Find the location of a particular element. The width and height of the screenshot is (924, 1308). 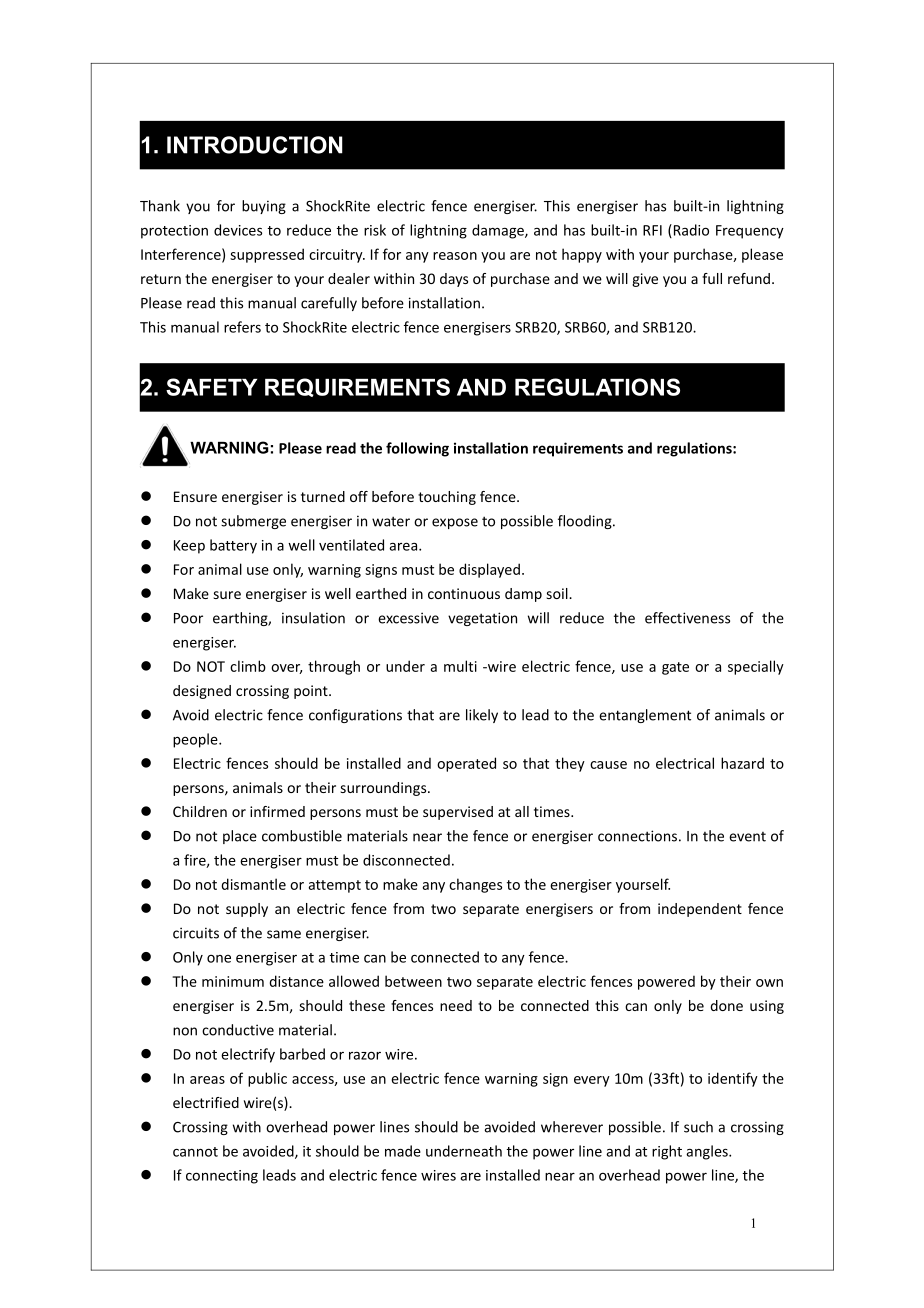

supply is located at coordinates (247, 910).
